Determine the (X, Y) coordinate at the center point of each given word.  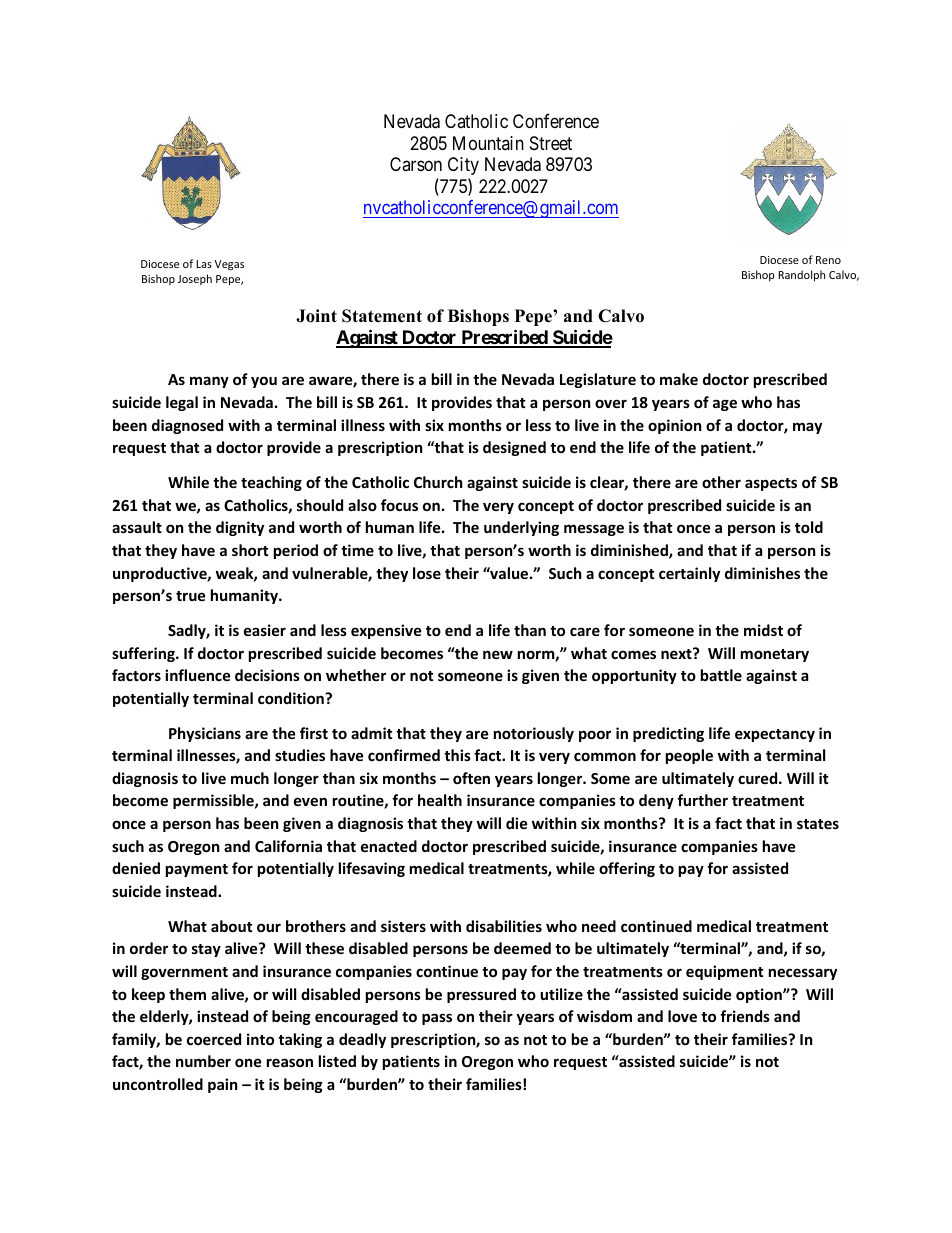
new (498, 654)
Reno (828, 260)
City (463, 166)
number (203, 1061)
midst (763, 630)
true (191, 596)
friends (745, 1016)
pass (437, 1019)
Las (204, 264)
